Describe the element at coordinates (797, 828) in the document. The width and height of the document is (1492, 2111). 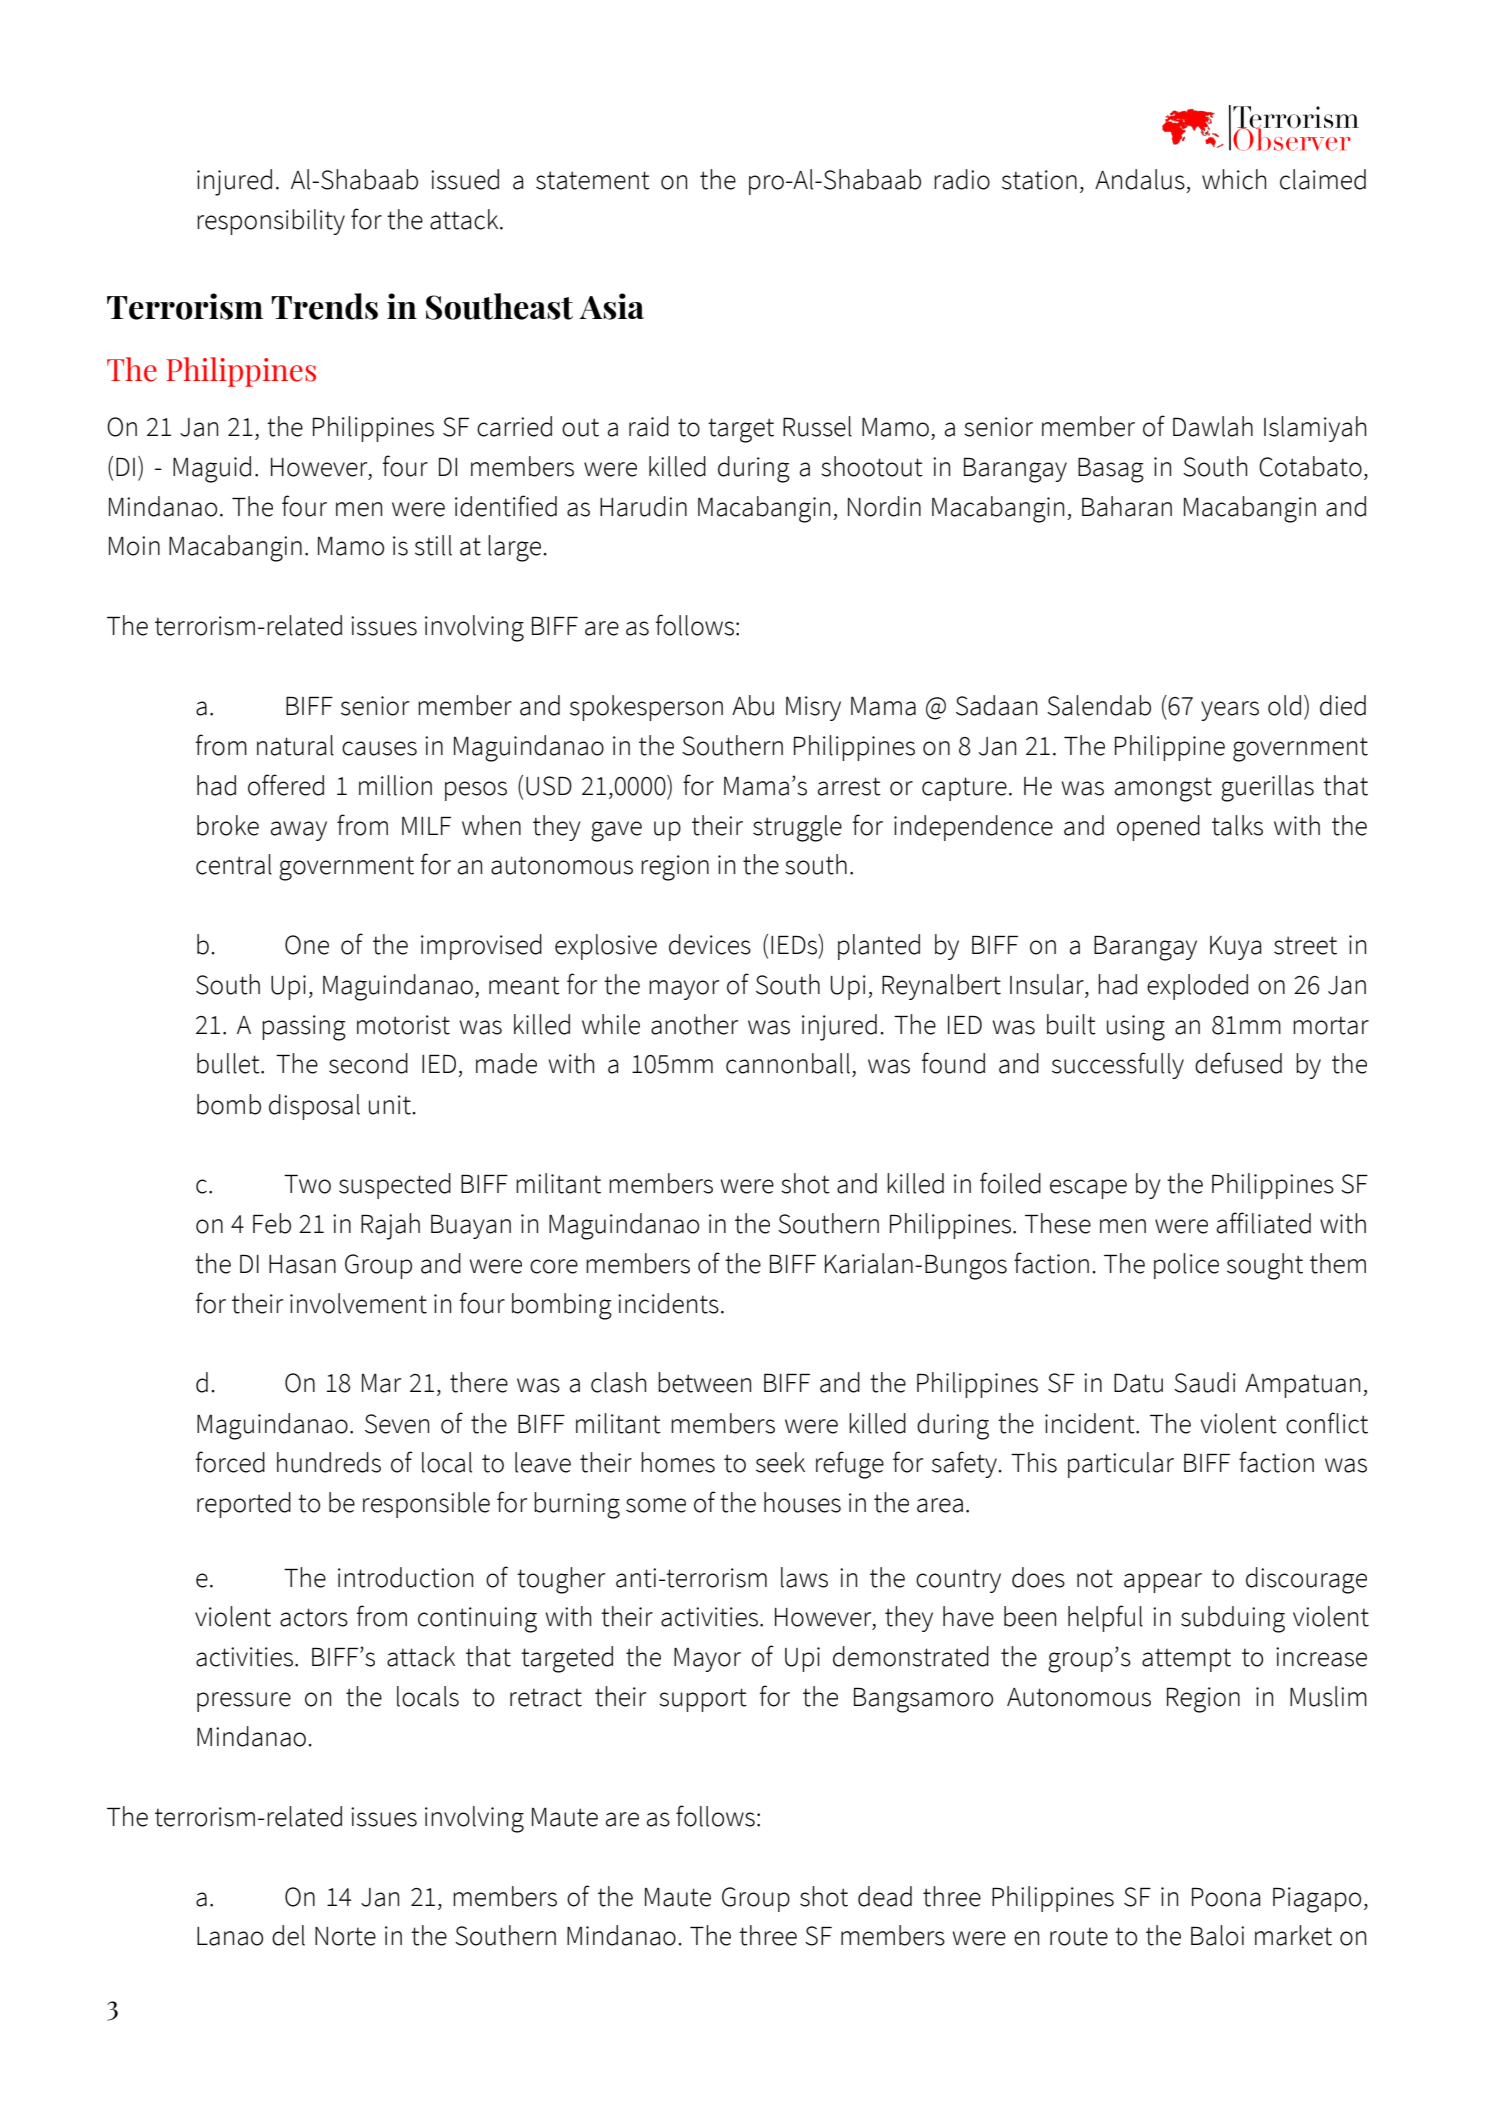
I see `struggle` at that location.
